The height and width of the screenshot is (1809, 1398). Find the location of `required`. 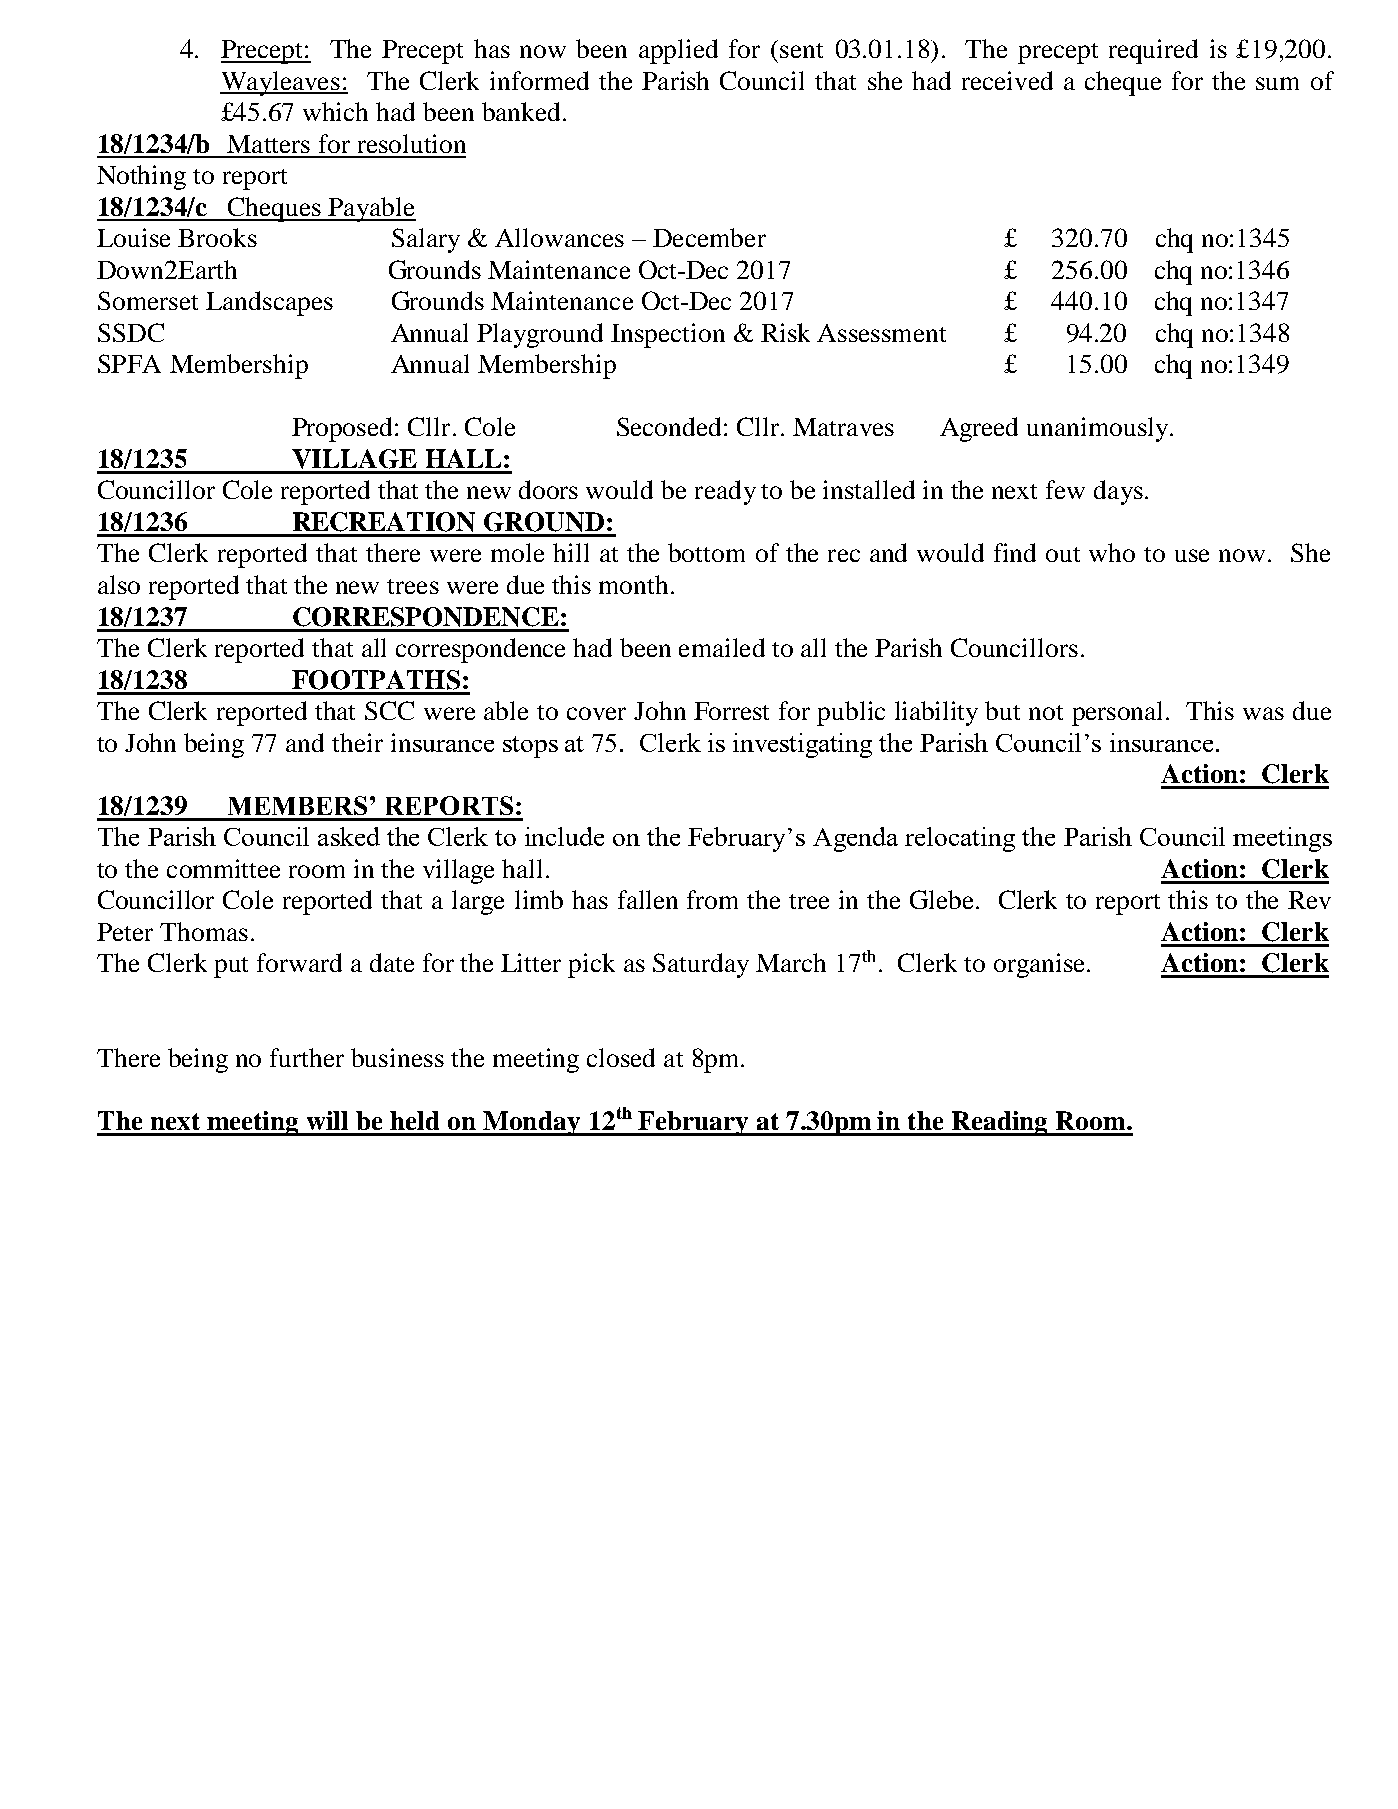

required is located at coordinates (1153, 51).
